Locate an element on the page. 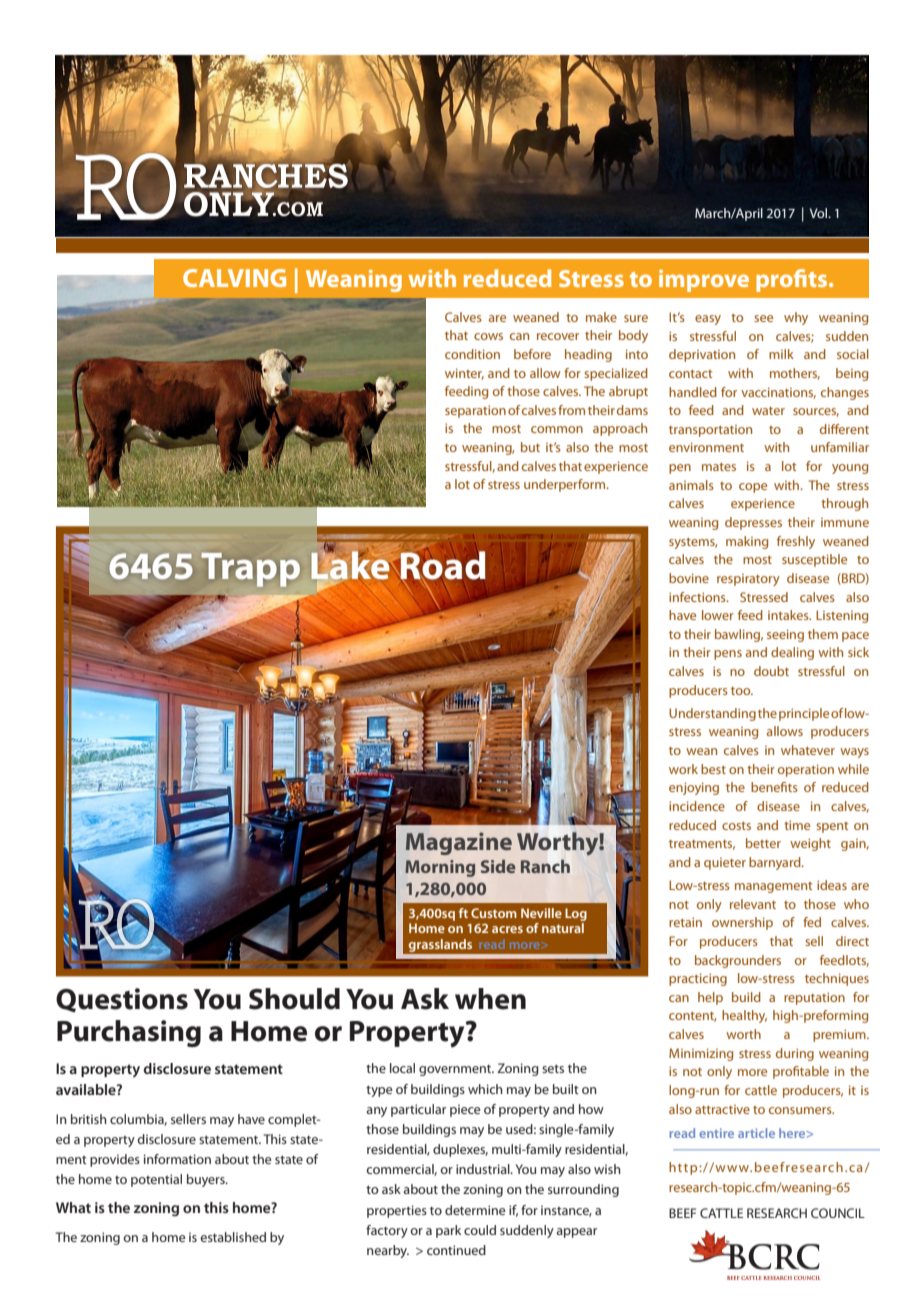 This image has height=1308, width=924. cope is located at coordinates (753, 488).
